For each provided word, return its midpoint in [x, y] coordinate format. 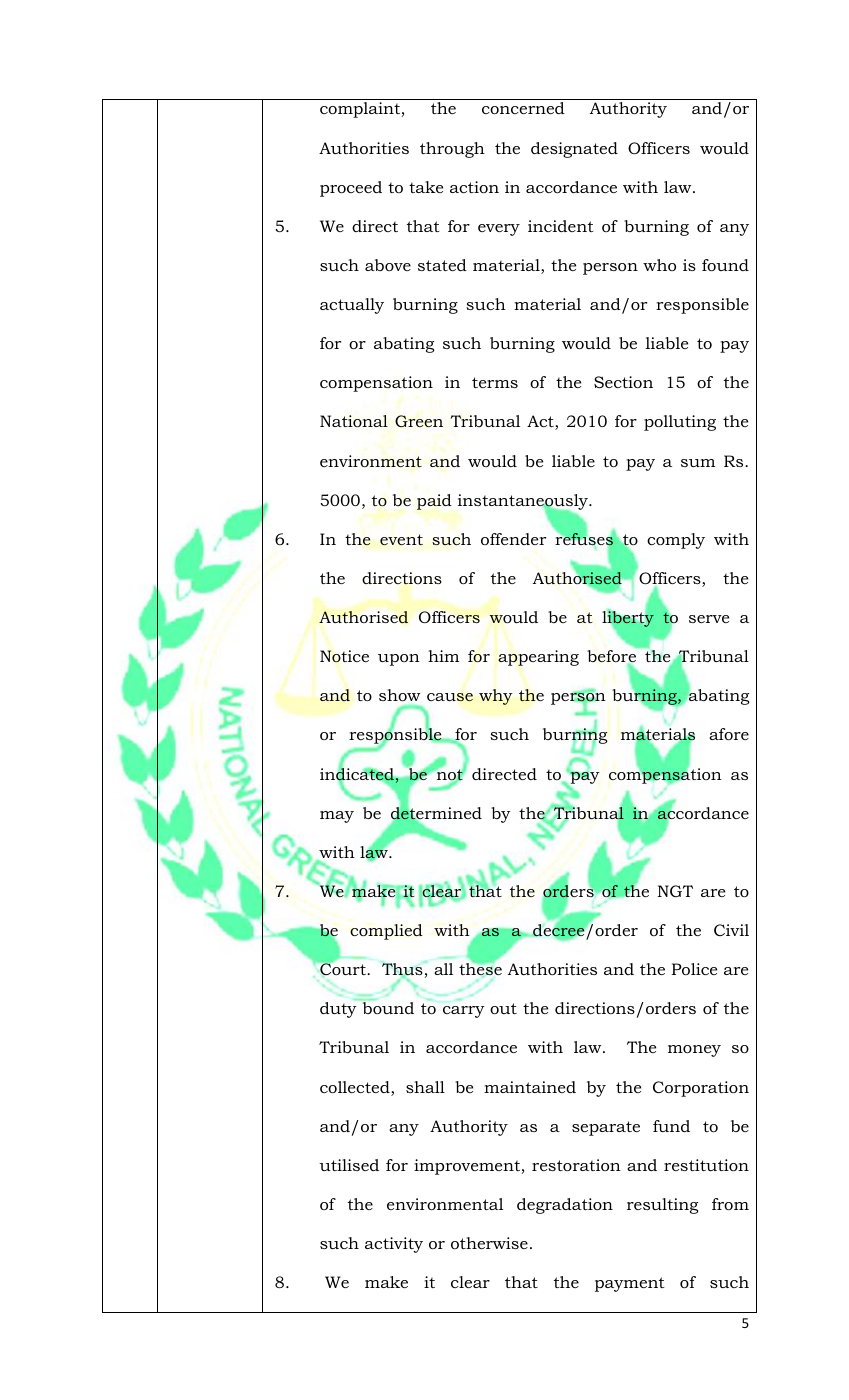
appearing [538, 658]
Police [694, 969]
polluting [680, 423]
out [503, 1008]
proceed [351, 189]
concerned [523, 108]
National [354, 421]
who [659, 265]
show [399, 695]
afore [729, 734]
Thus [402, 970]
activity [394, 1245]
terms [495, 382]
